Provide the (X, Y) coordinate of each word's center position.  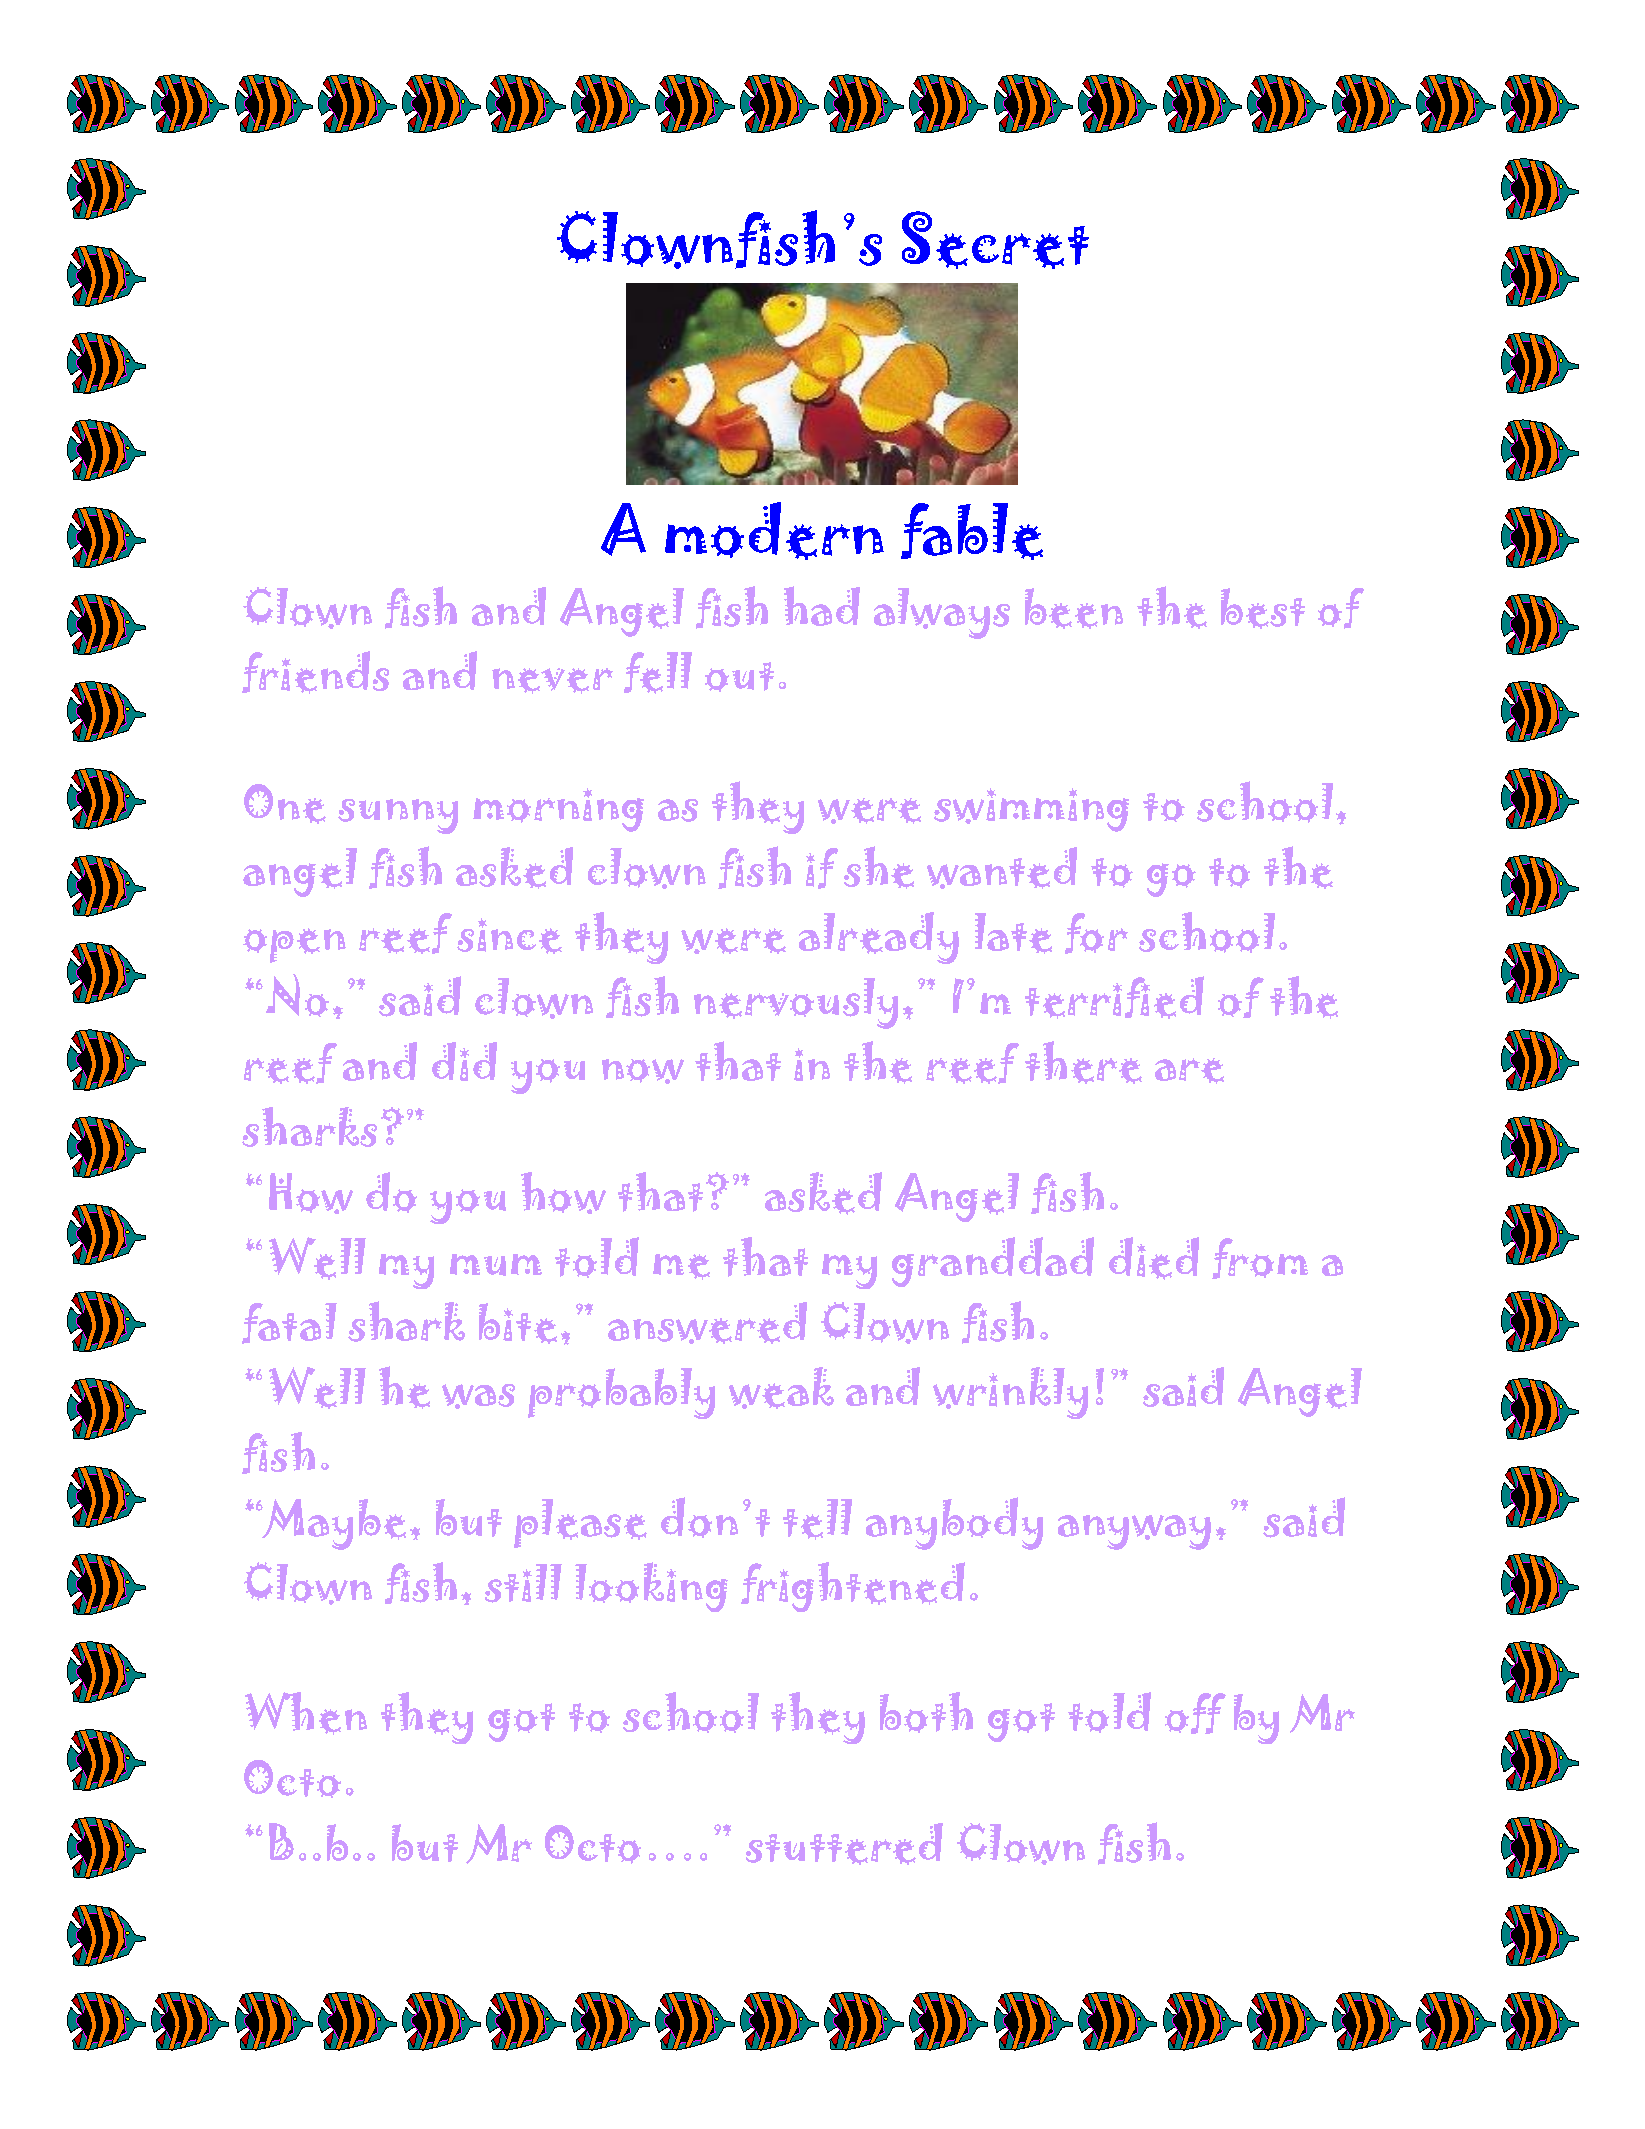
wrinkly (1010, 1393)
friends (315, 672)
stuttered (844, 1844)
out (739, 677)
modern (774, 531)
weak (781, 1388)
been (1074, 608)
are (1189, 1071)
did (464, 1061)
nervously (796, 1003)
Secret (995, 240)
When (306, 1713)
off (1195, 1713)
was (478, 1396)
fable (972, 531)
